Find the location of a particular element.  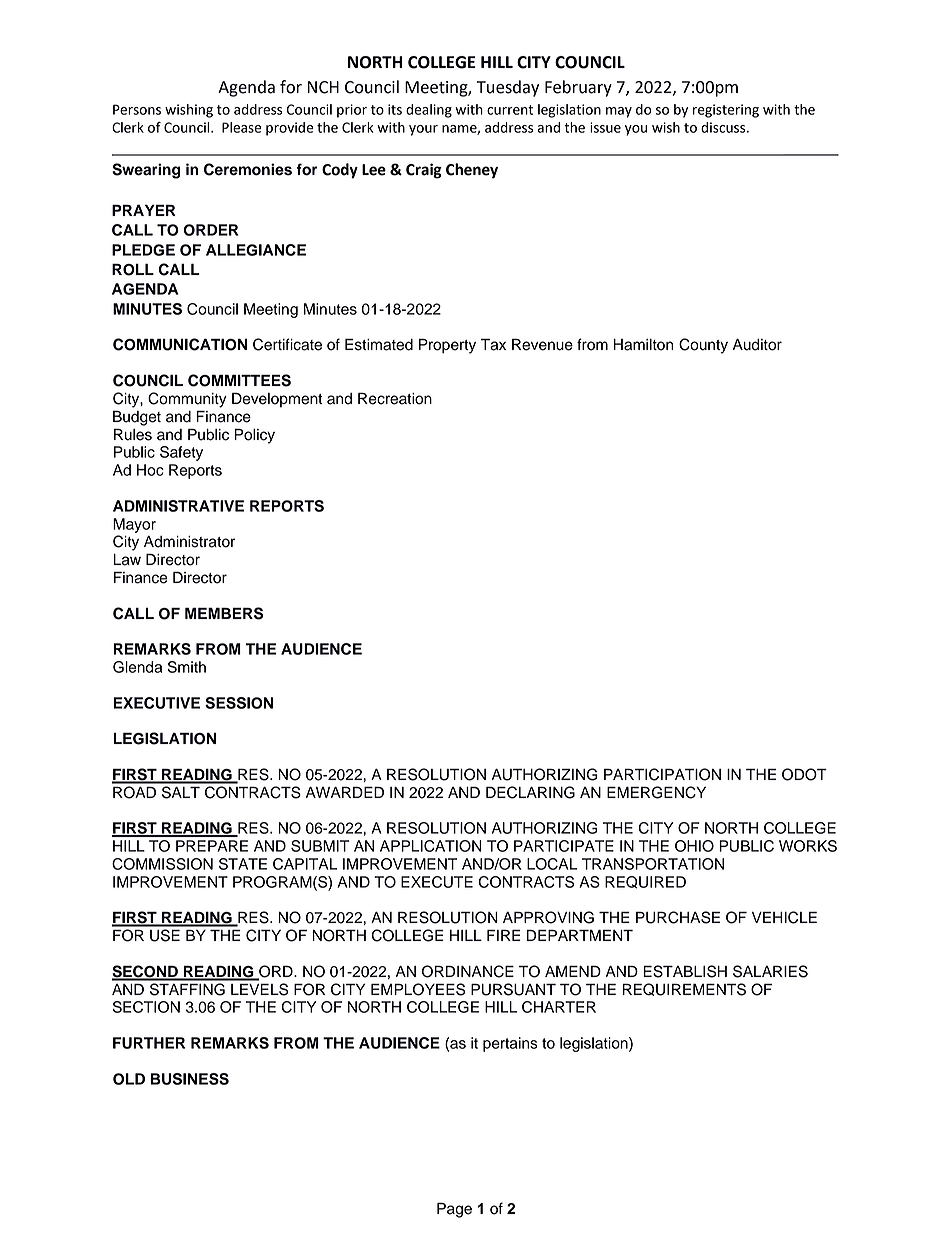

BUSINESS is located at coordinates (190, 1079).
